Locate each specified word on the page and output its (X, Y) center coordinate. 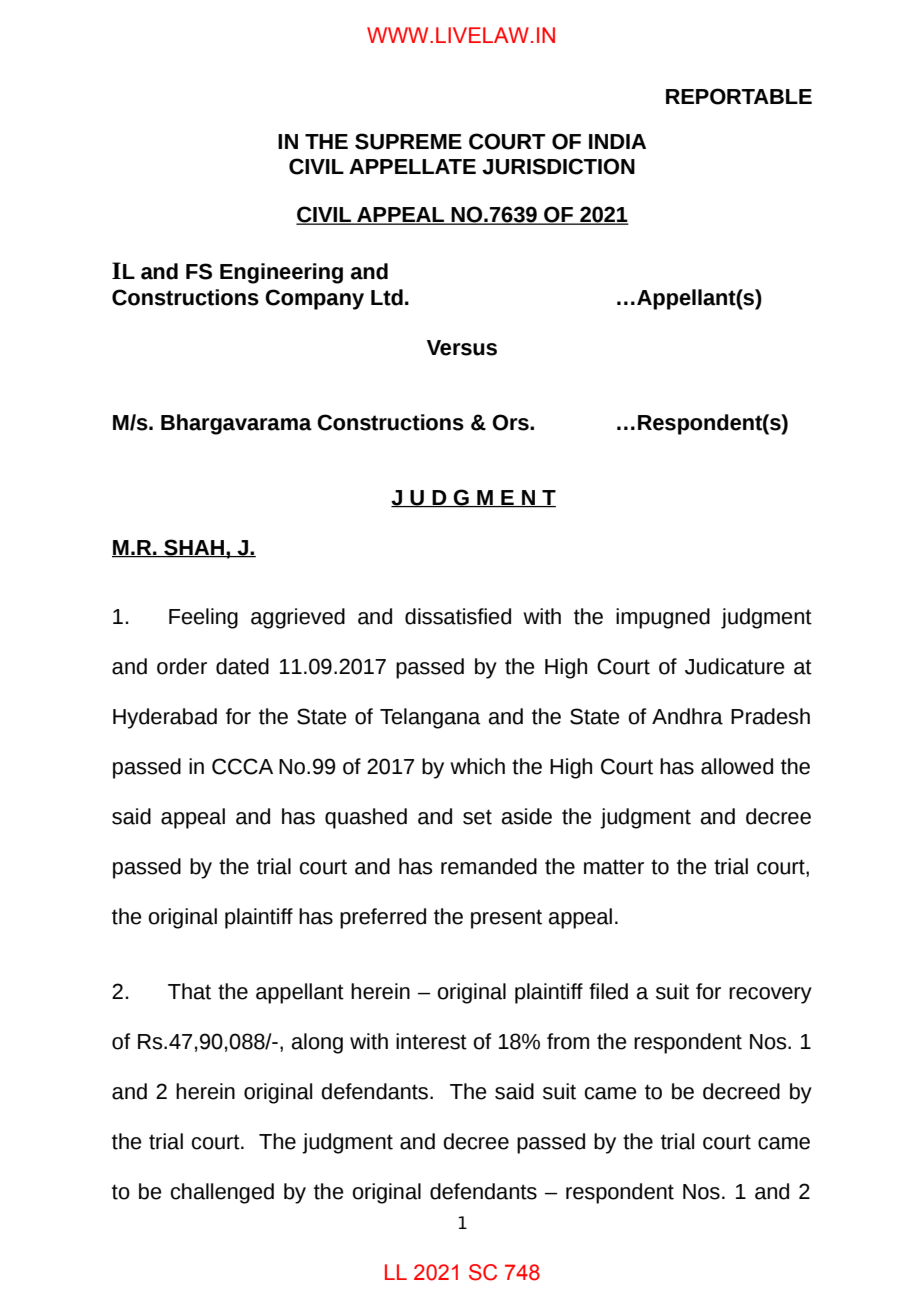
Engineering (281, 273)
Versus (462, 348)
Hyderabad (165, 718)
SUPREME (408, 141)
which (477, 766)
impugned (663, 618)
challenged (222, 1193)
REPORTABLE (739, 96)
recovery (770, 995)
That (189, 991)
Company (314, 299)
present (506, 919)
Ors (511, 422)
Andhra (687, 716)
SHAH (194, 548)
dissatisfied (458, 616)
